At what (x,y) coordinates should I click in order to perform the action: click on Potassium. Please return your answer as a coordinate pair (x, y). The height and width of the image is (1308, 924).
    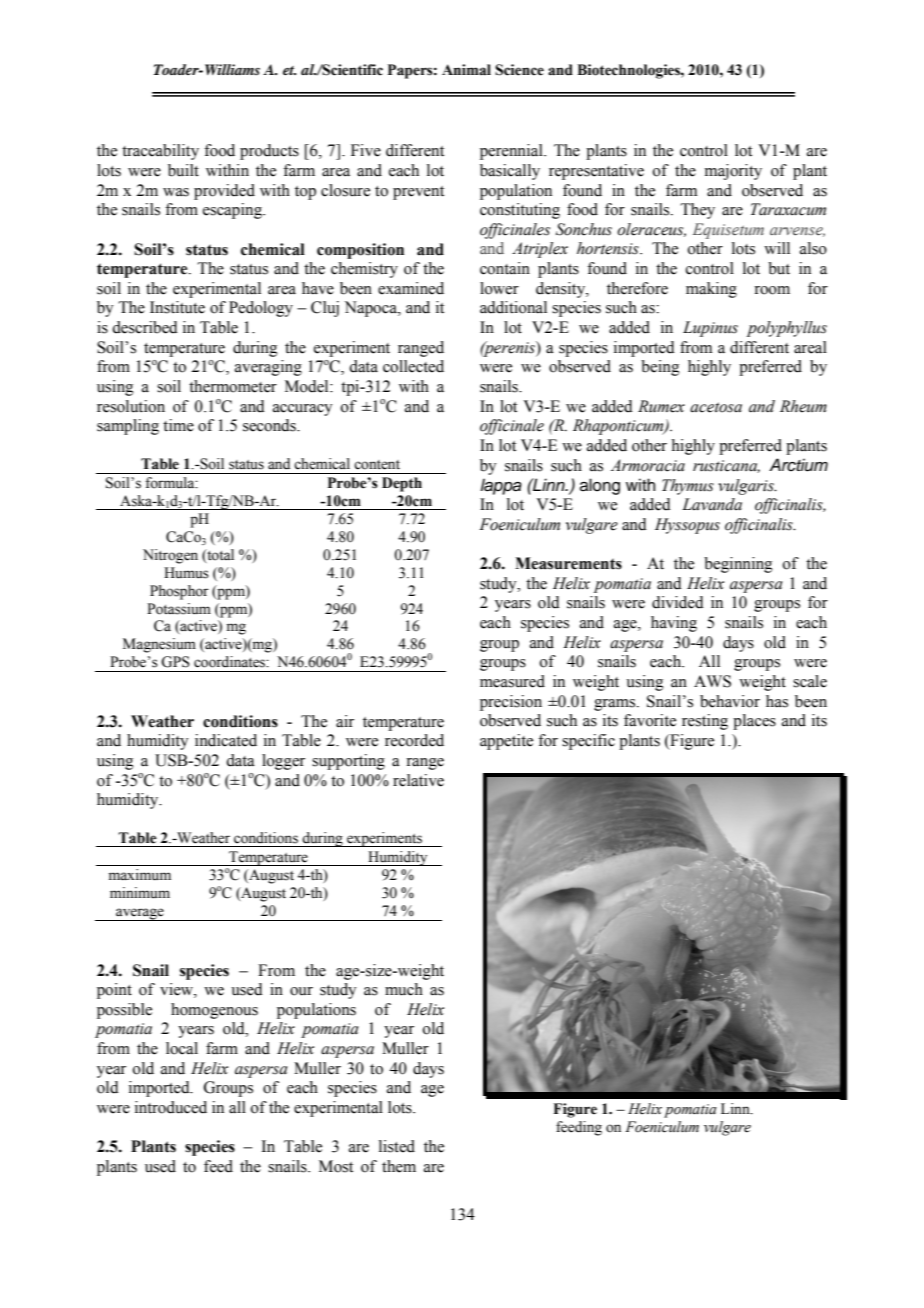
    Looking at the image, I should click on (179, 609).
